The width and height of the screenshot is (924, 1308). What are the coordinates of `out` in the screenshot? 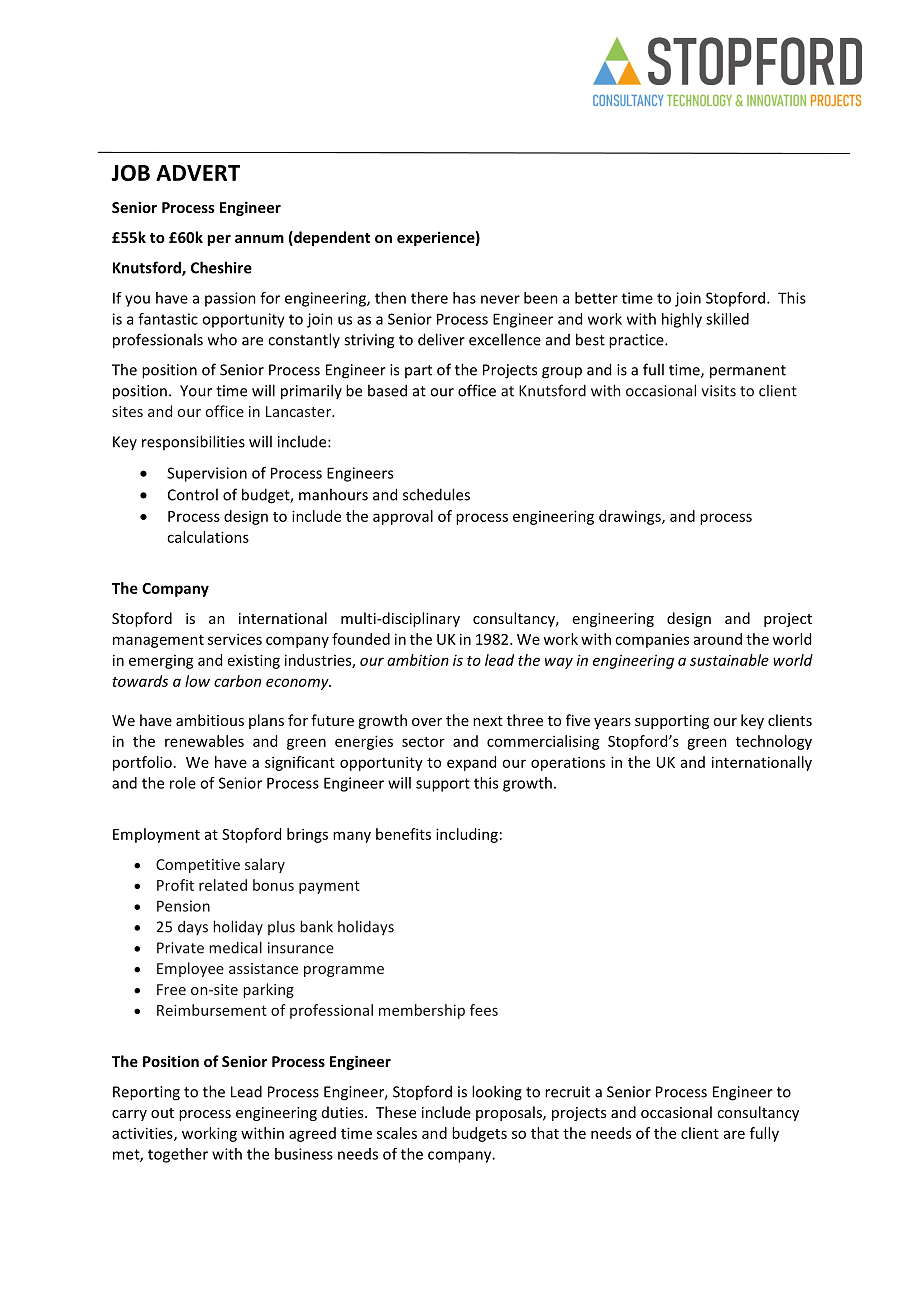 It's located at (162, 1113).
